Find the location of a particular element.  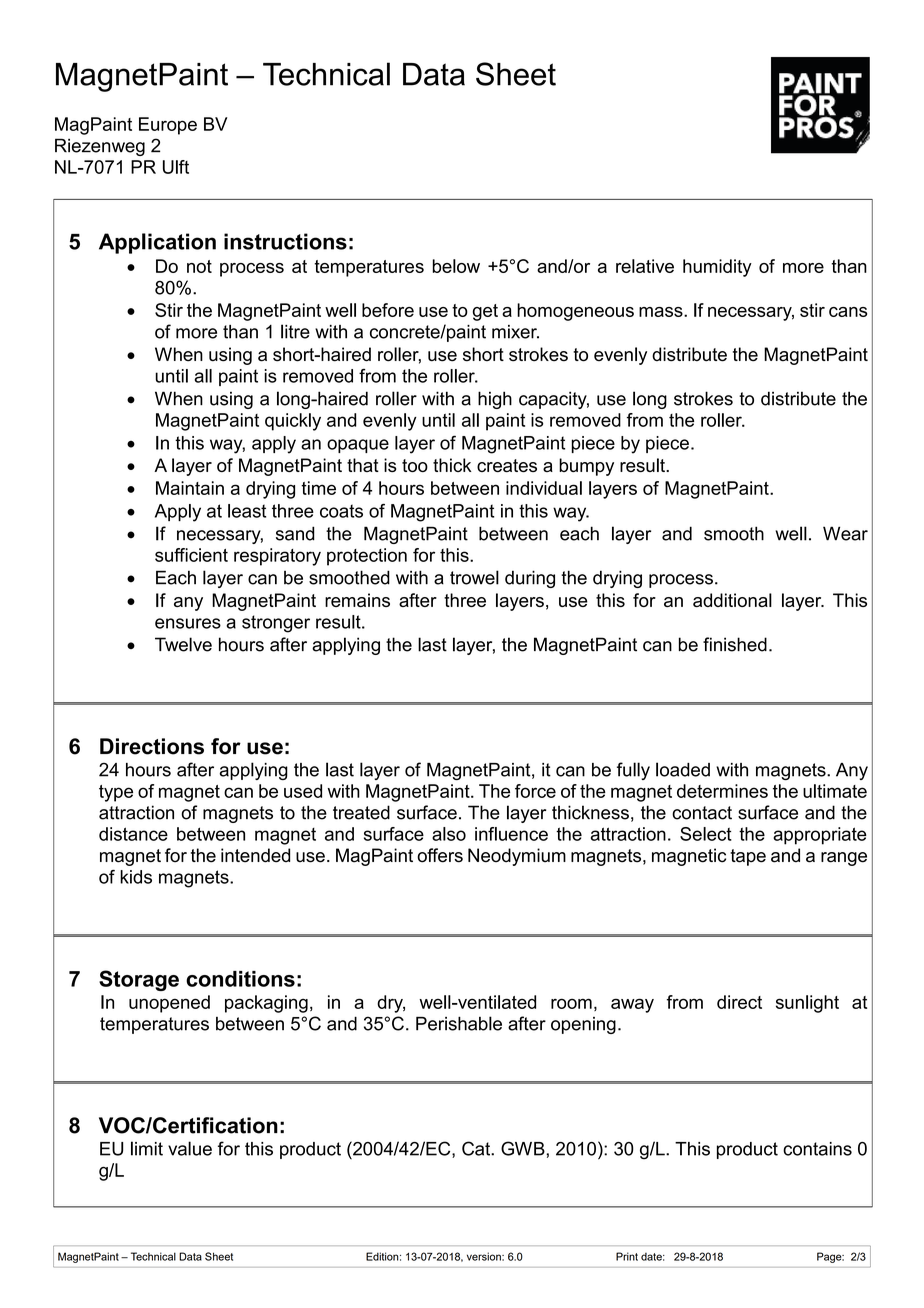

cans is located at coordinates (848, 312).
